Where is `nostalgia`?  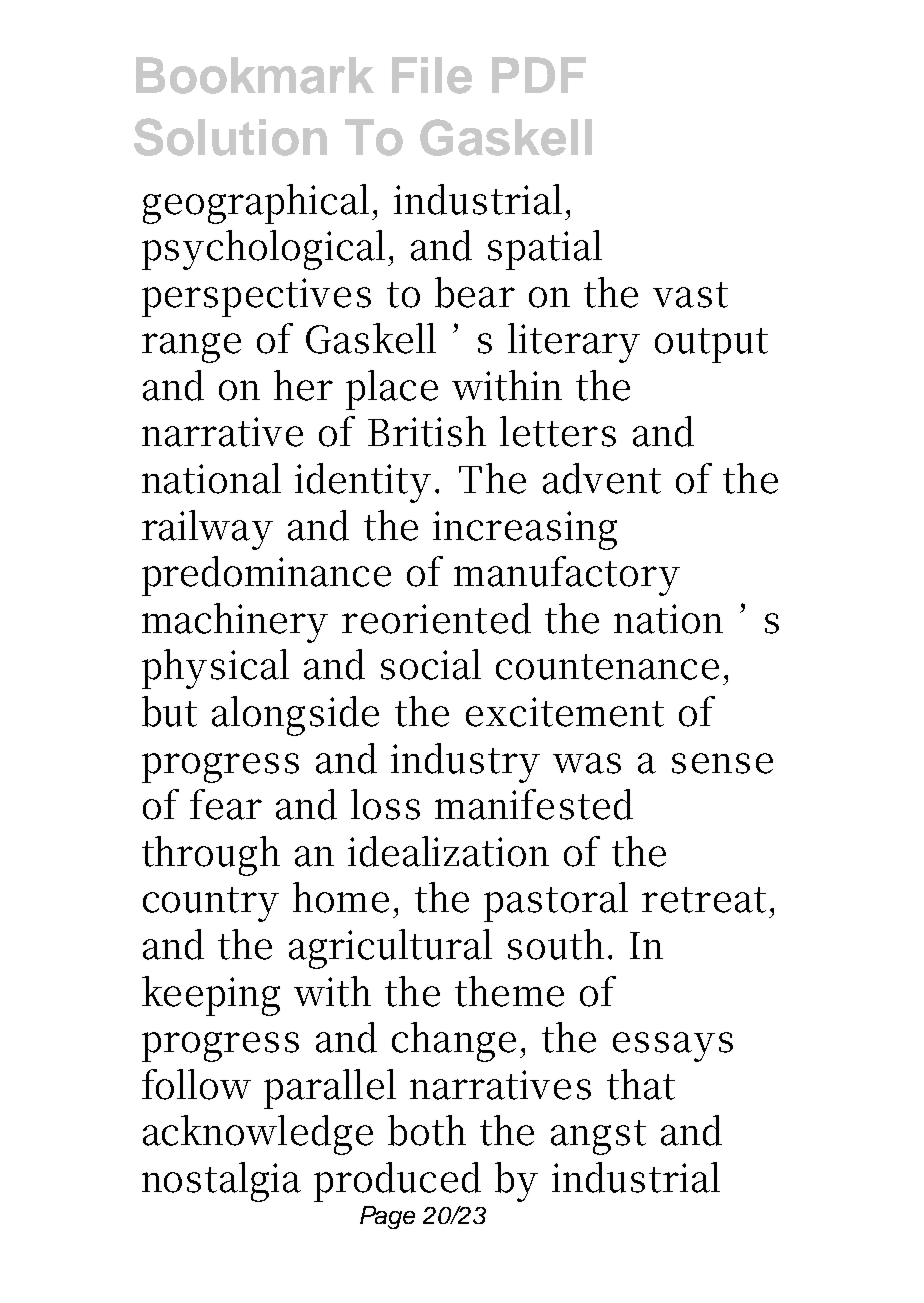
nostalgia is located at coordinates (221, 1182).
